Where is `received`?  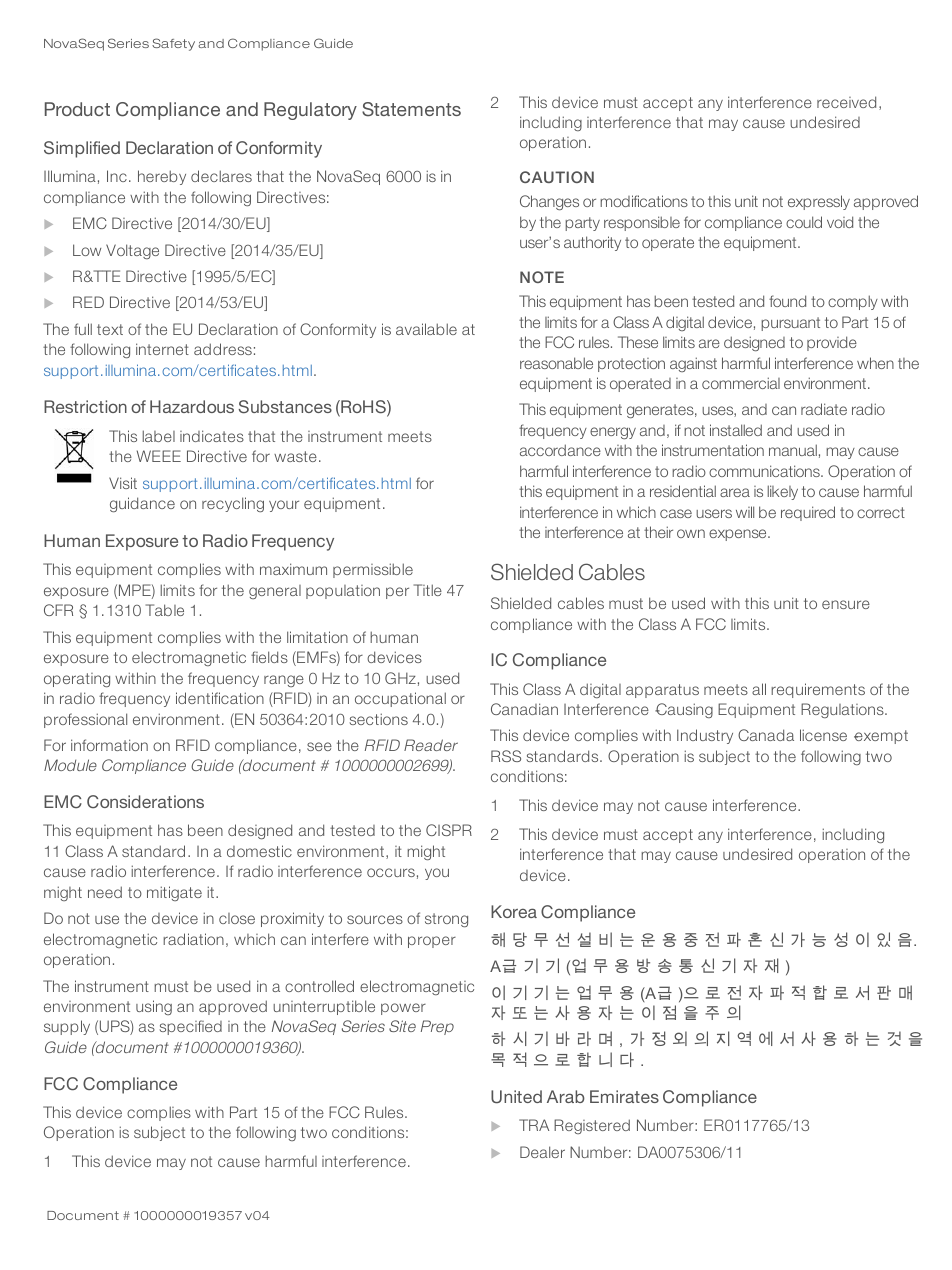
received is located at coordinates (846, 102).
